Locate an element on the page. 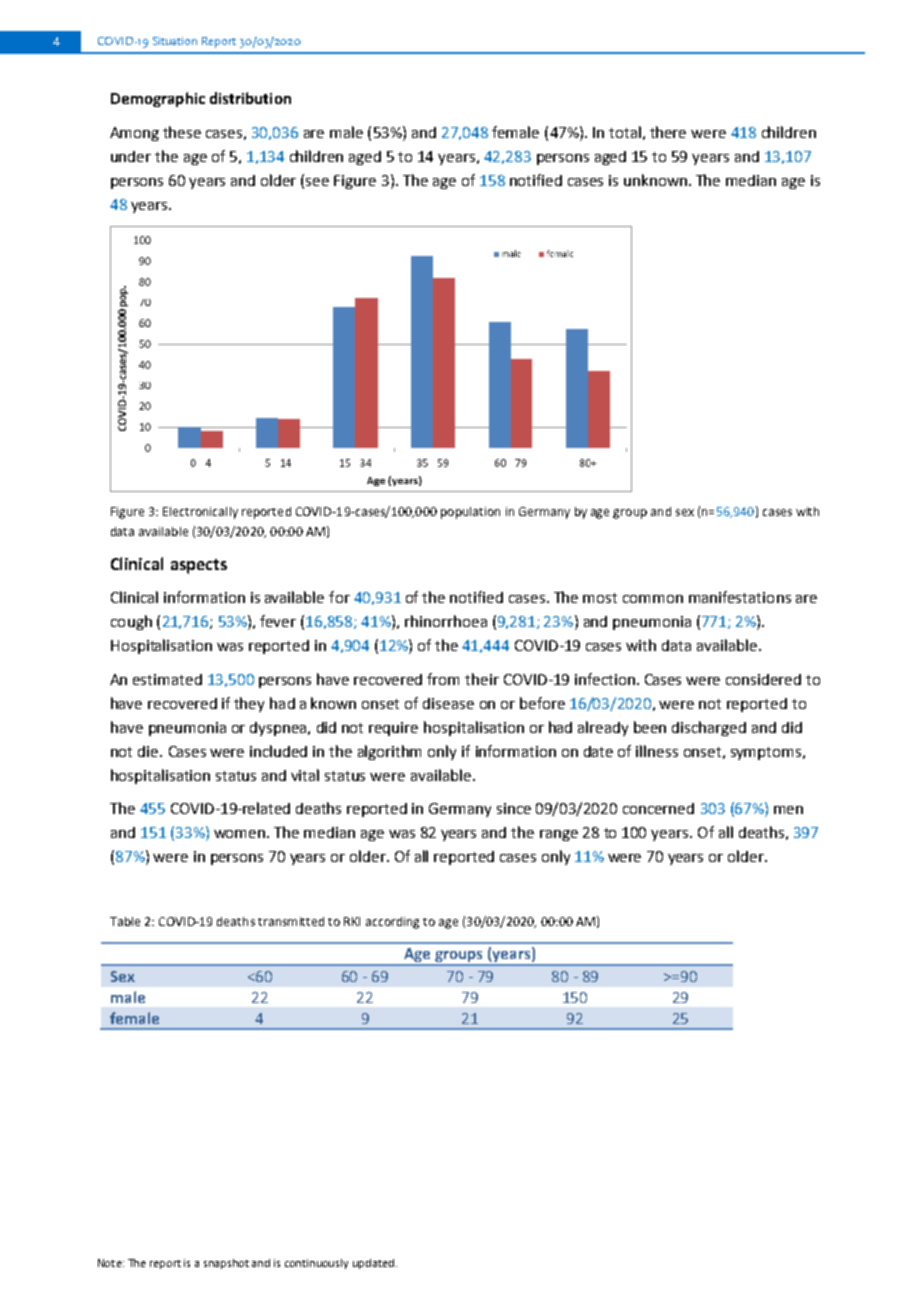 The image size is (924, 1309). according is located at coordinates (392, 923).
